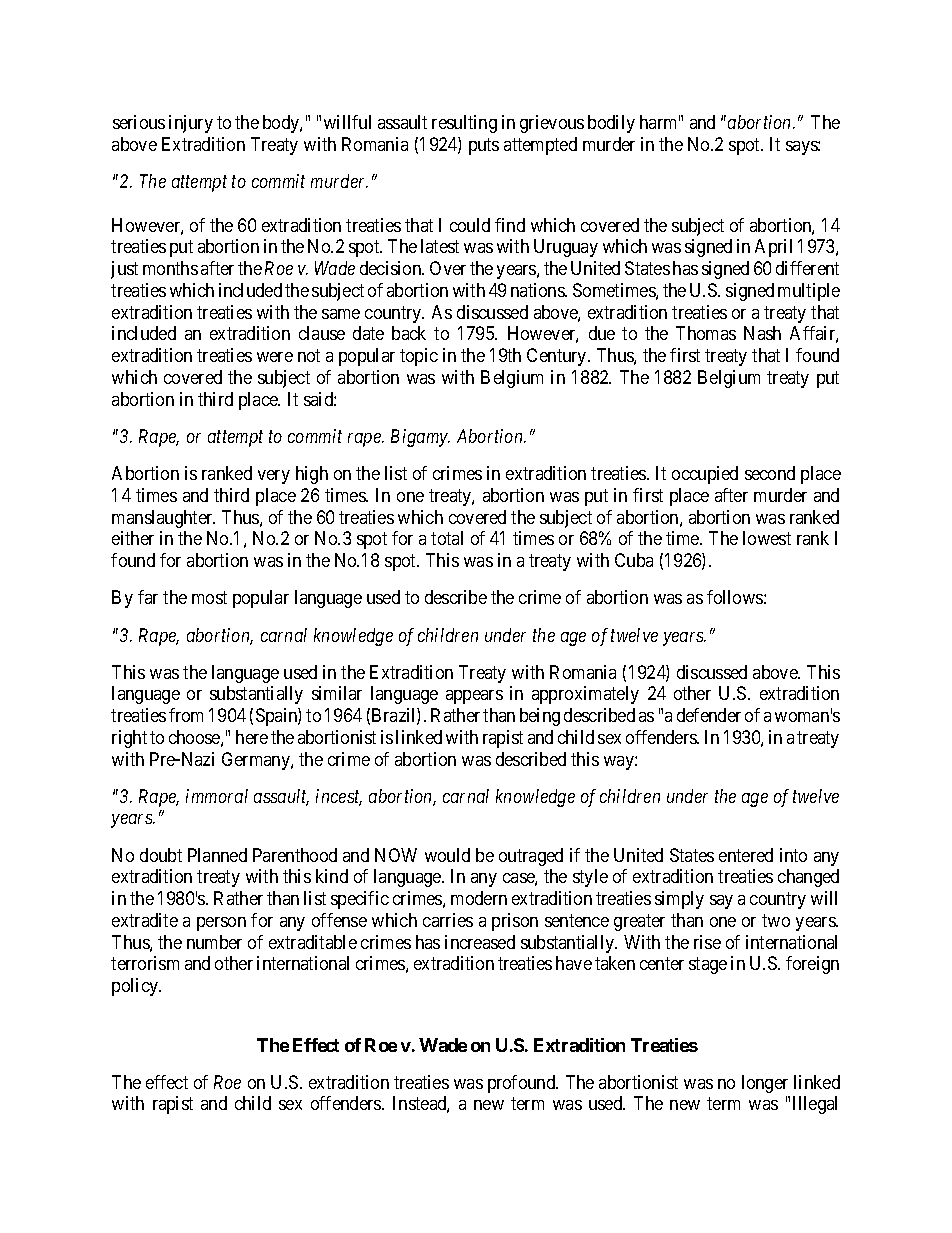 The image size is (952, 1233). Describe the element at coordinates (474, 697) in the document. I see `appears` at that location.
